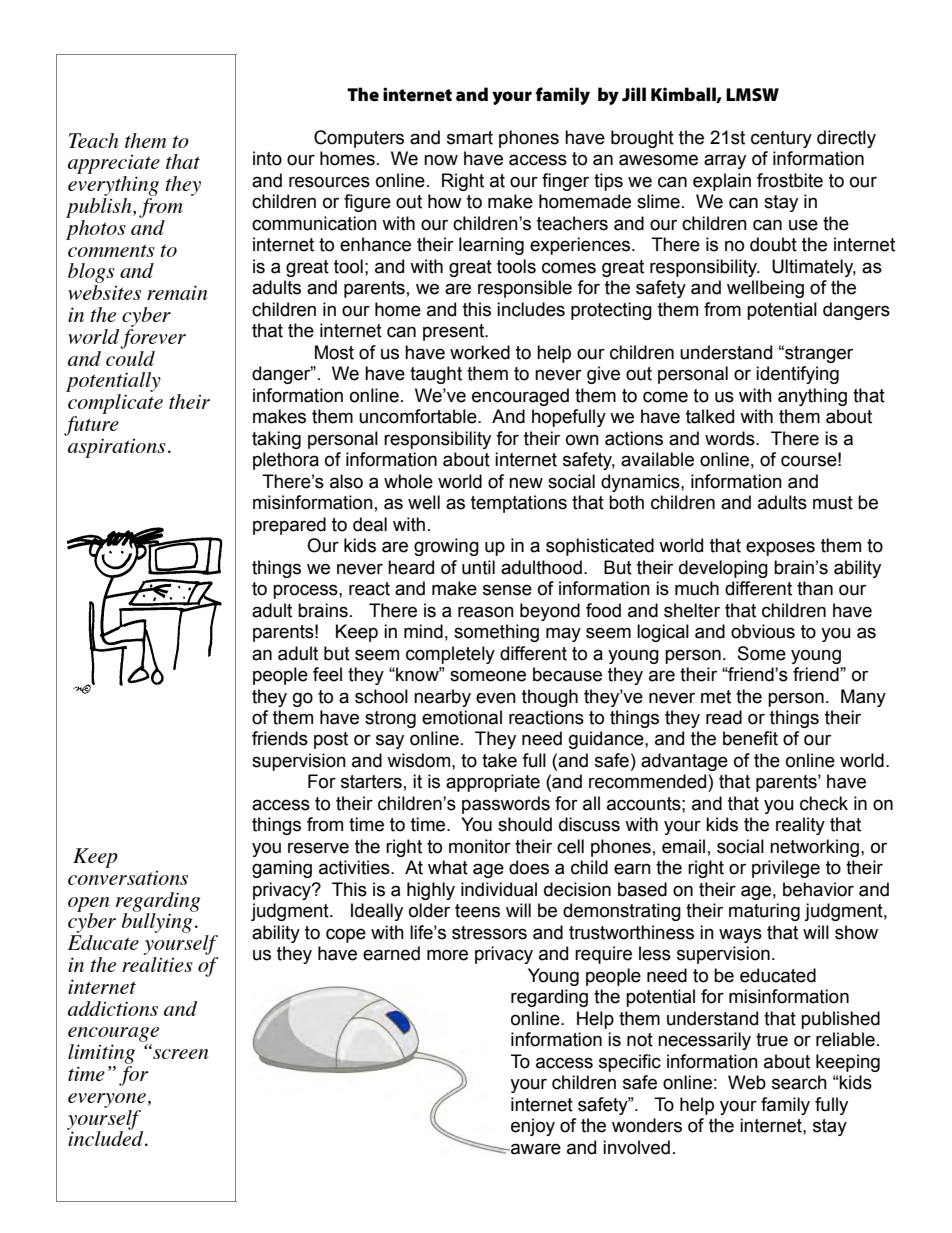  Describe the element at coordinates (786, 869) in the screenshot. I see `privilege` at that location.
